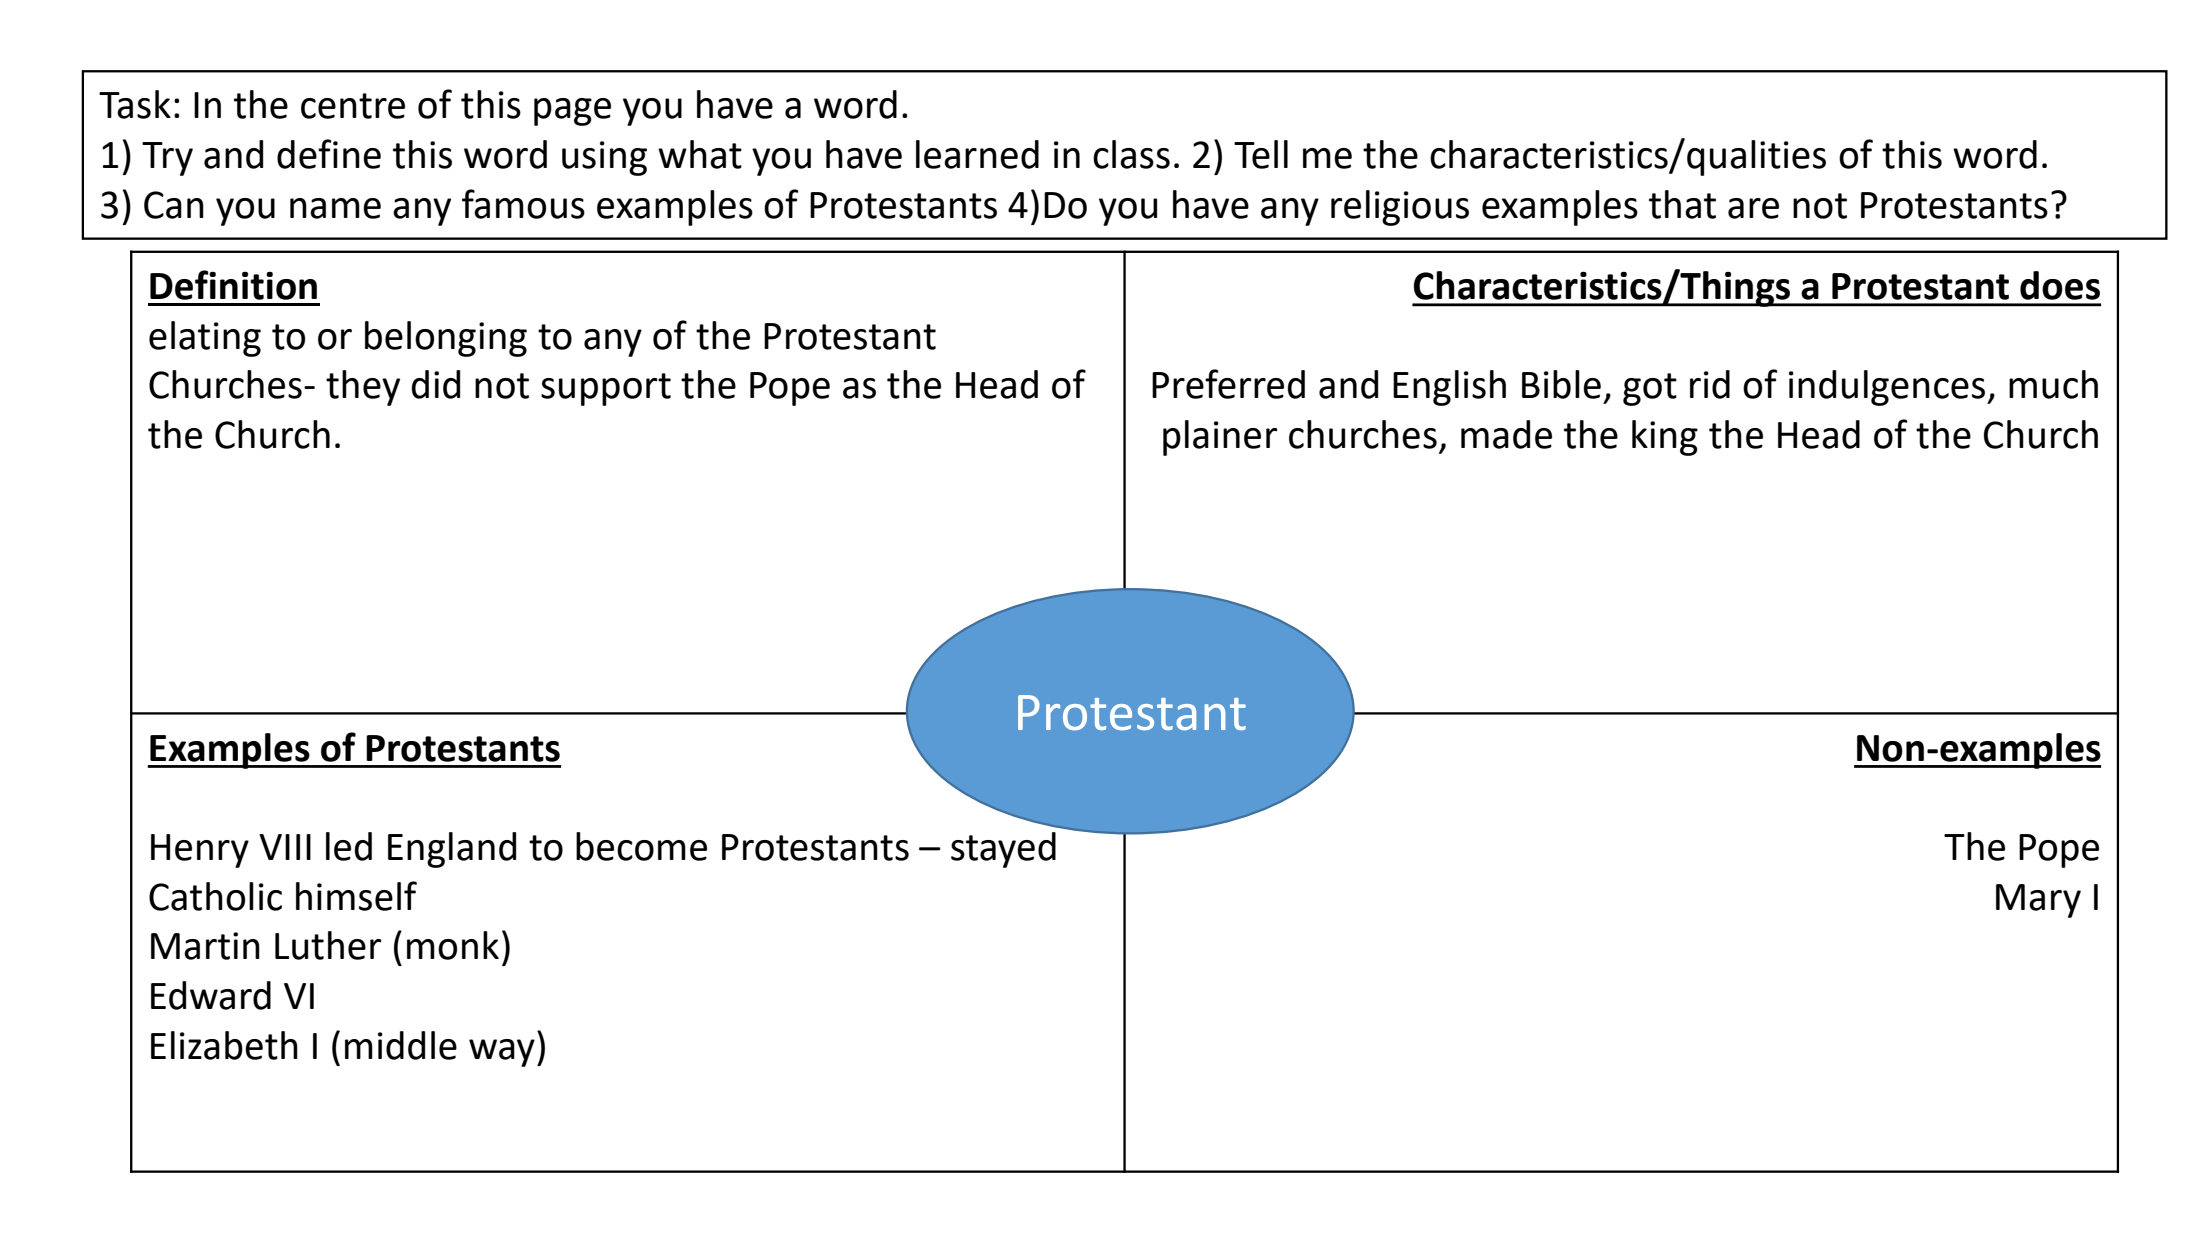 Image resolution: width=2210 pixels, height=1243 pixels. What do you see at coordinates (452, 850) in the document?
I see `England` at bounding box center [452, 850].
